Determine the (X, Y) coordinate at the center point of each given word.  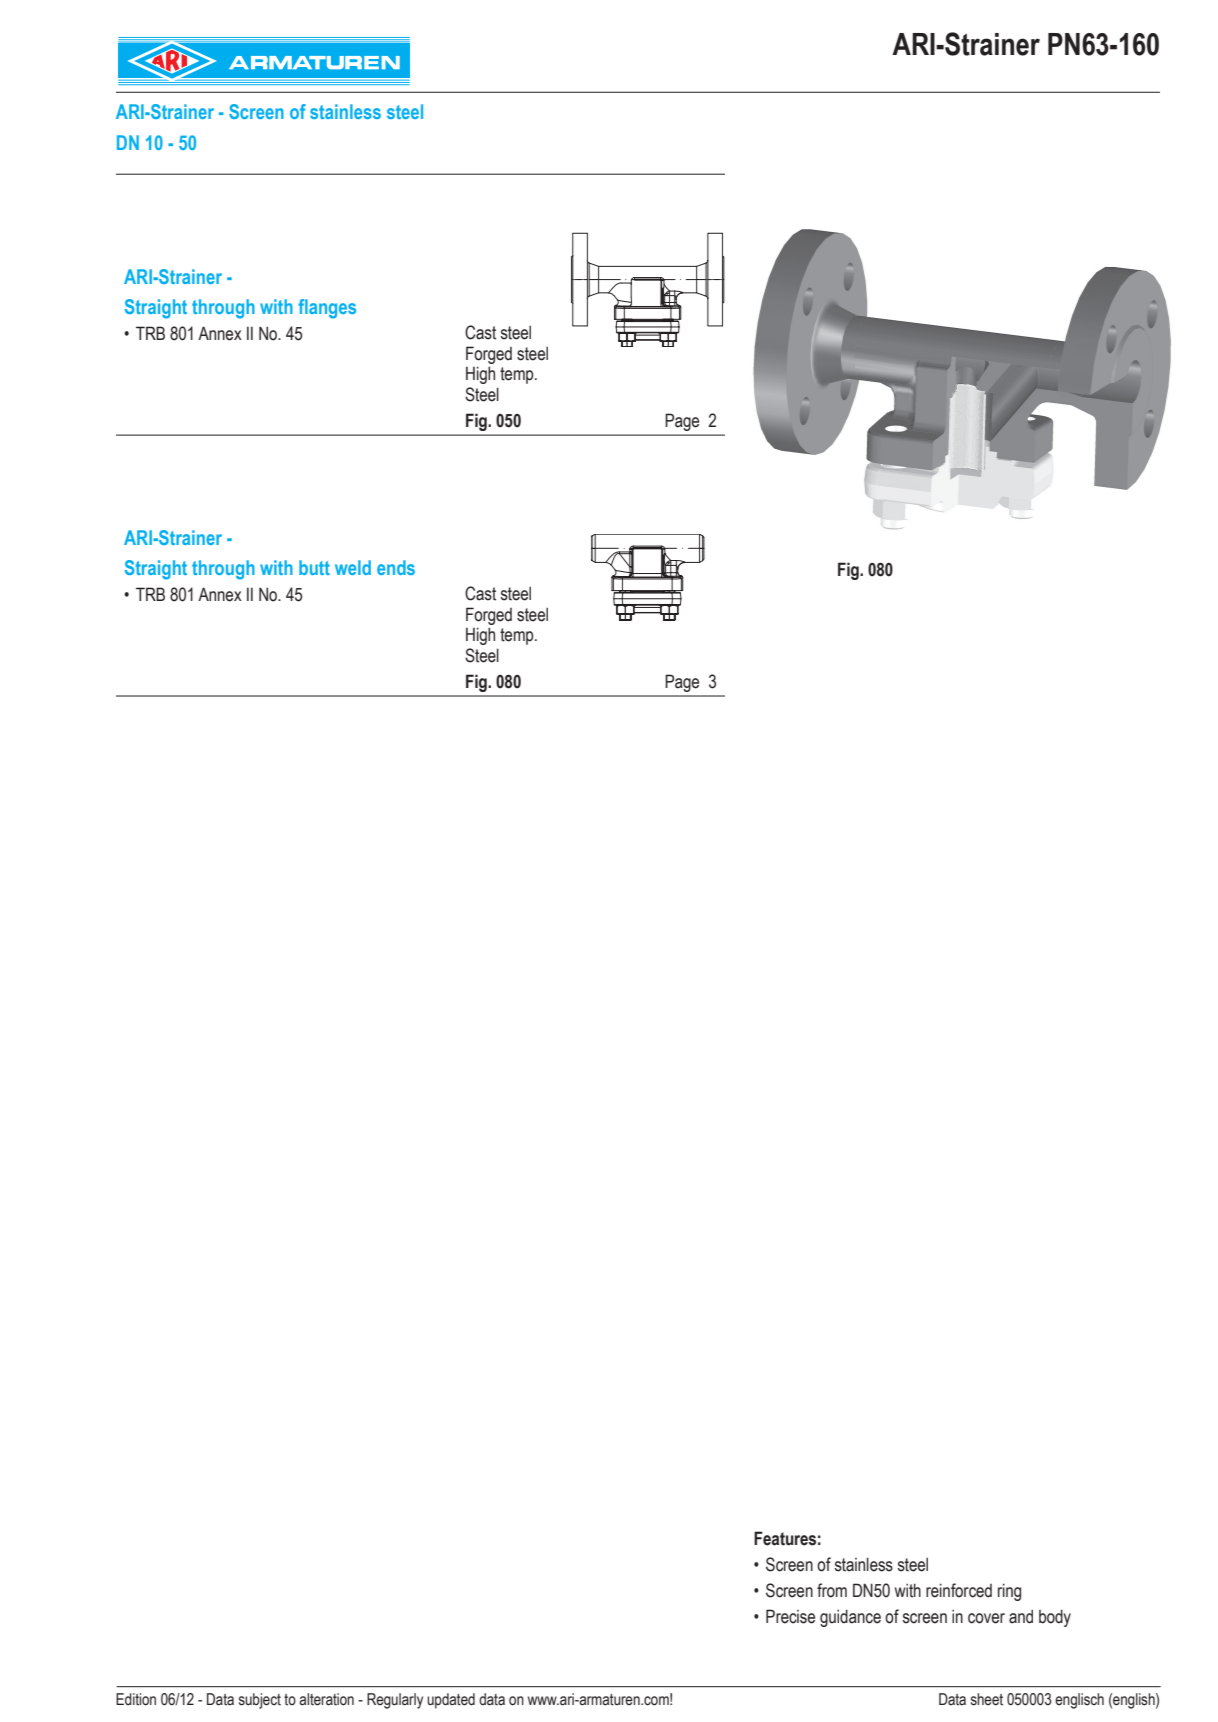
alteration (326, 1699)
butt (314, 567)
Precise (790, 1616)
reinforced (959, 1590)
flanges (327, 309)
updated (451, 1701)
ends (396, 567)
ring (1009, 1592)
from (832, 1590)
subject (260, 1701)
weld (353, 567)
